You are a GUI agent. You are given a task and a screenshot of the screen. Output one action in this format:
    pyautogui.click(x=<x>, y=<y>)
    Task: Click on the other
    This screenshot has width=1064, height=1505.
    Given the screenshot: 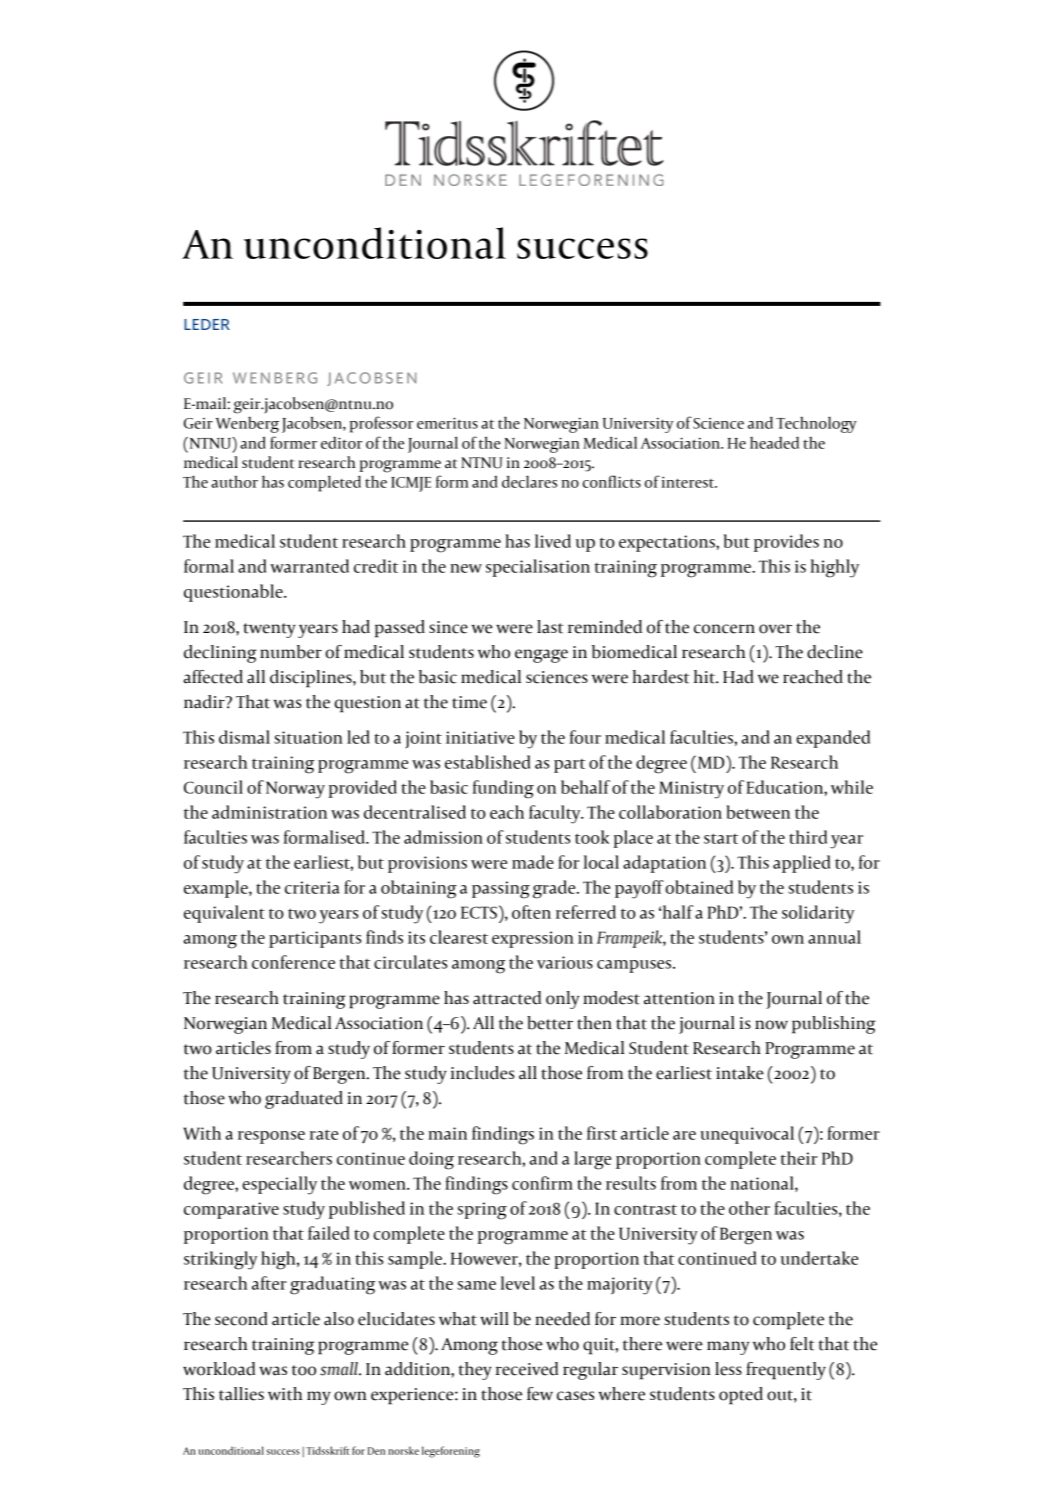 What is the action you would take?
    pyautogui.click(x=749, y=1208)
